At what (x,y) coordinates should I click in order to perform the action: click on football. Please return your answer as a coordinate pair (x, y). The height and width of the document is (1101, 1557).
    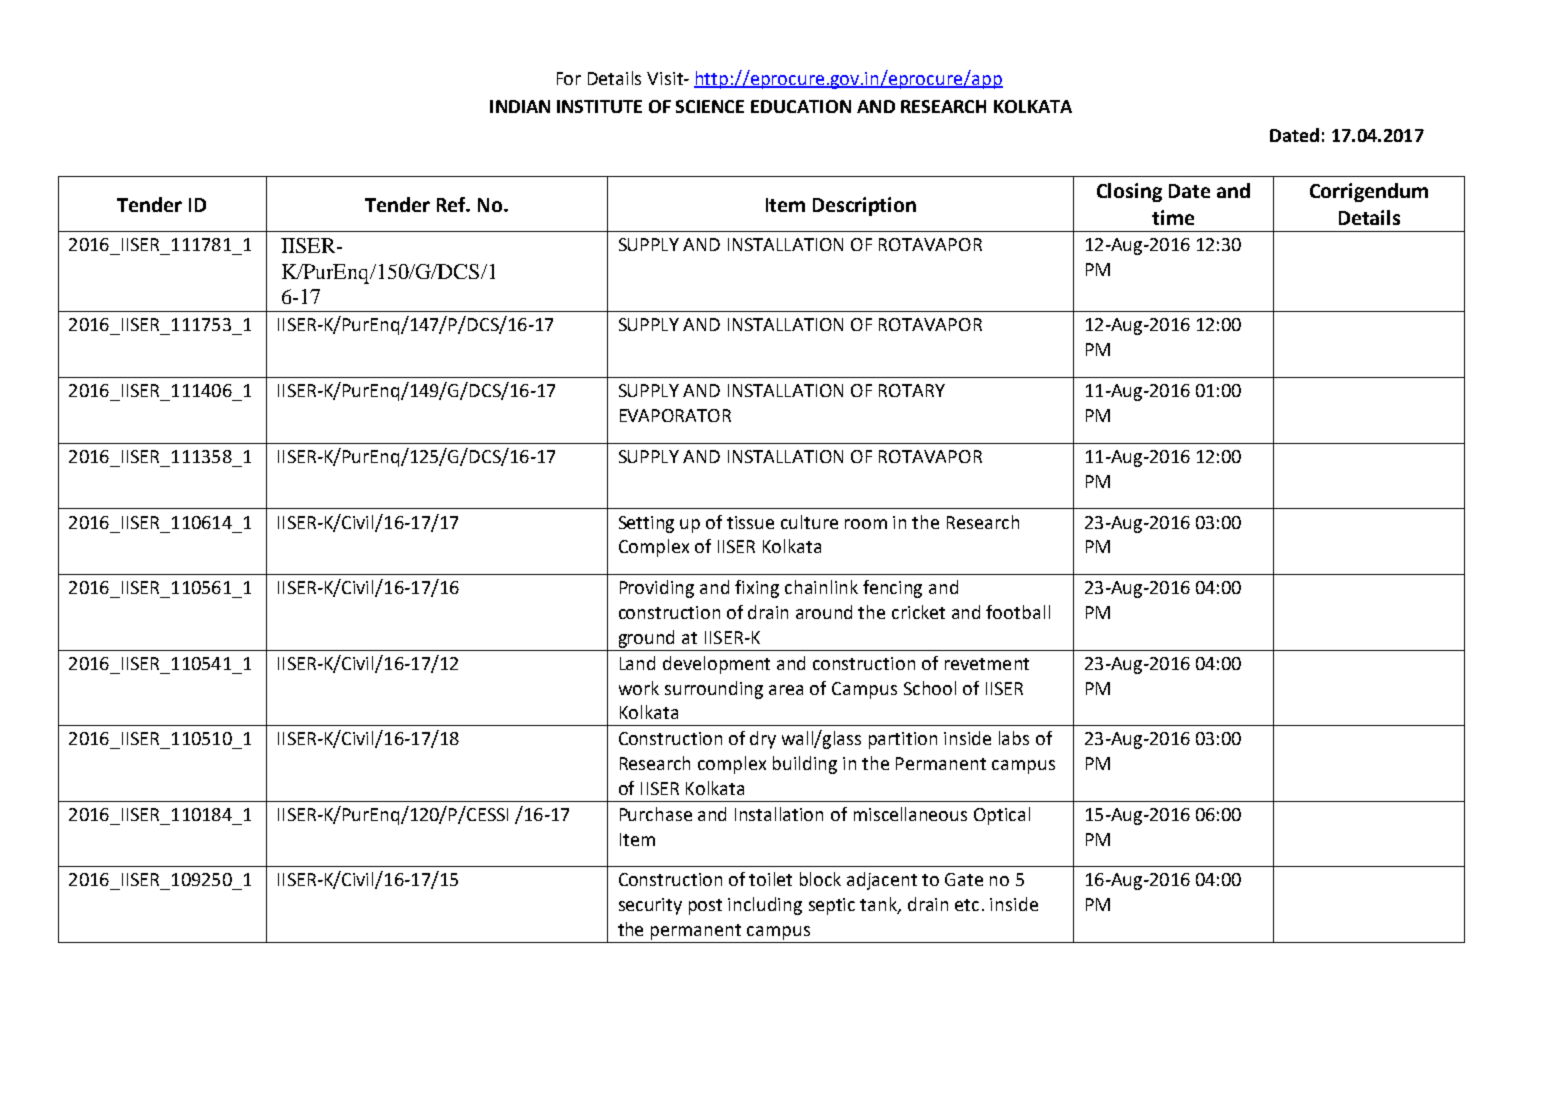
    Looking at the image, I should click on (1018, 612).
